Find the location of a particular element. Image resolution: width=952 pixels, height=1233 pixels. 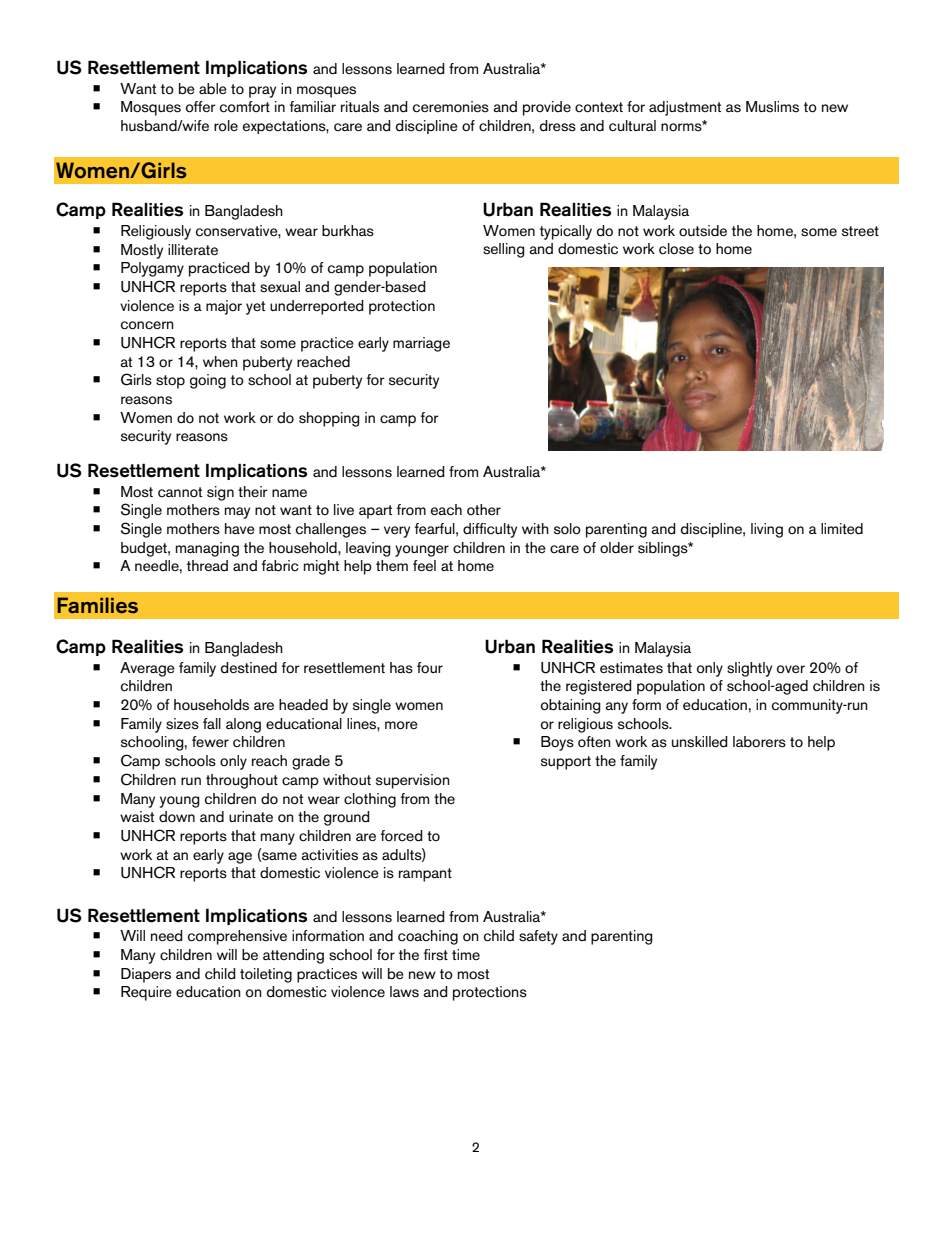

managing is located at coordinates (207, 549).
